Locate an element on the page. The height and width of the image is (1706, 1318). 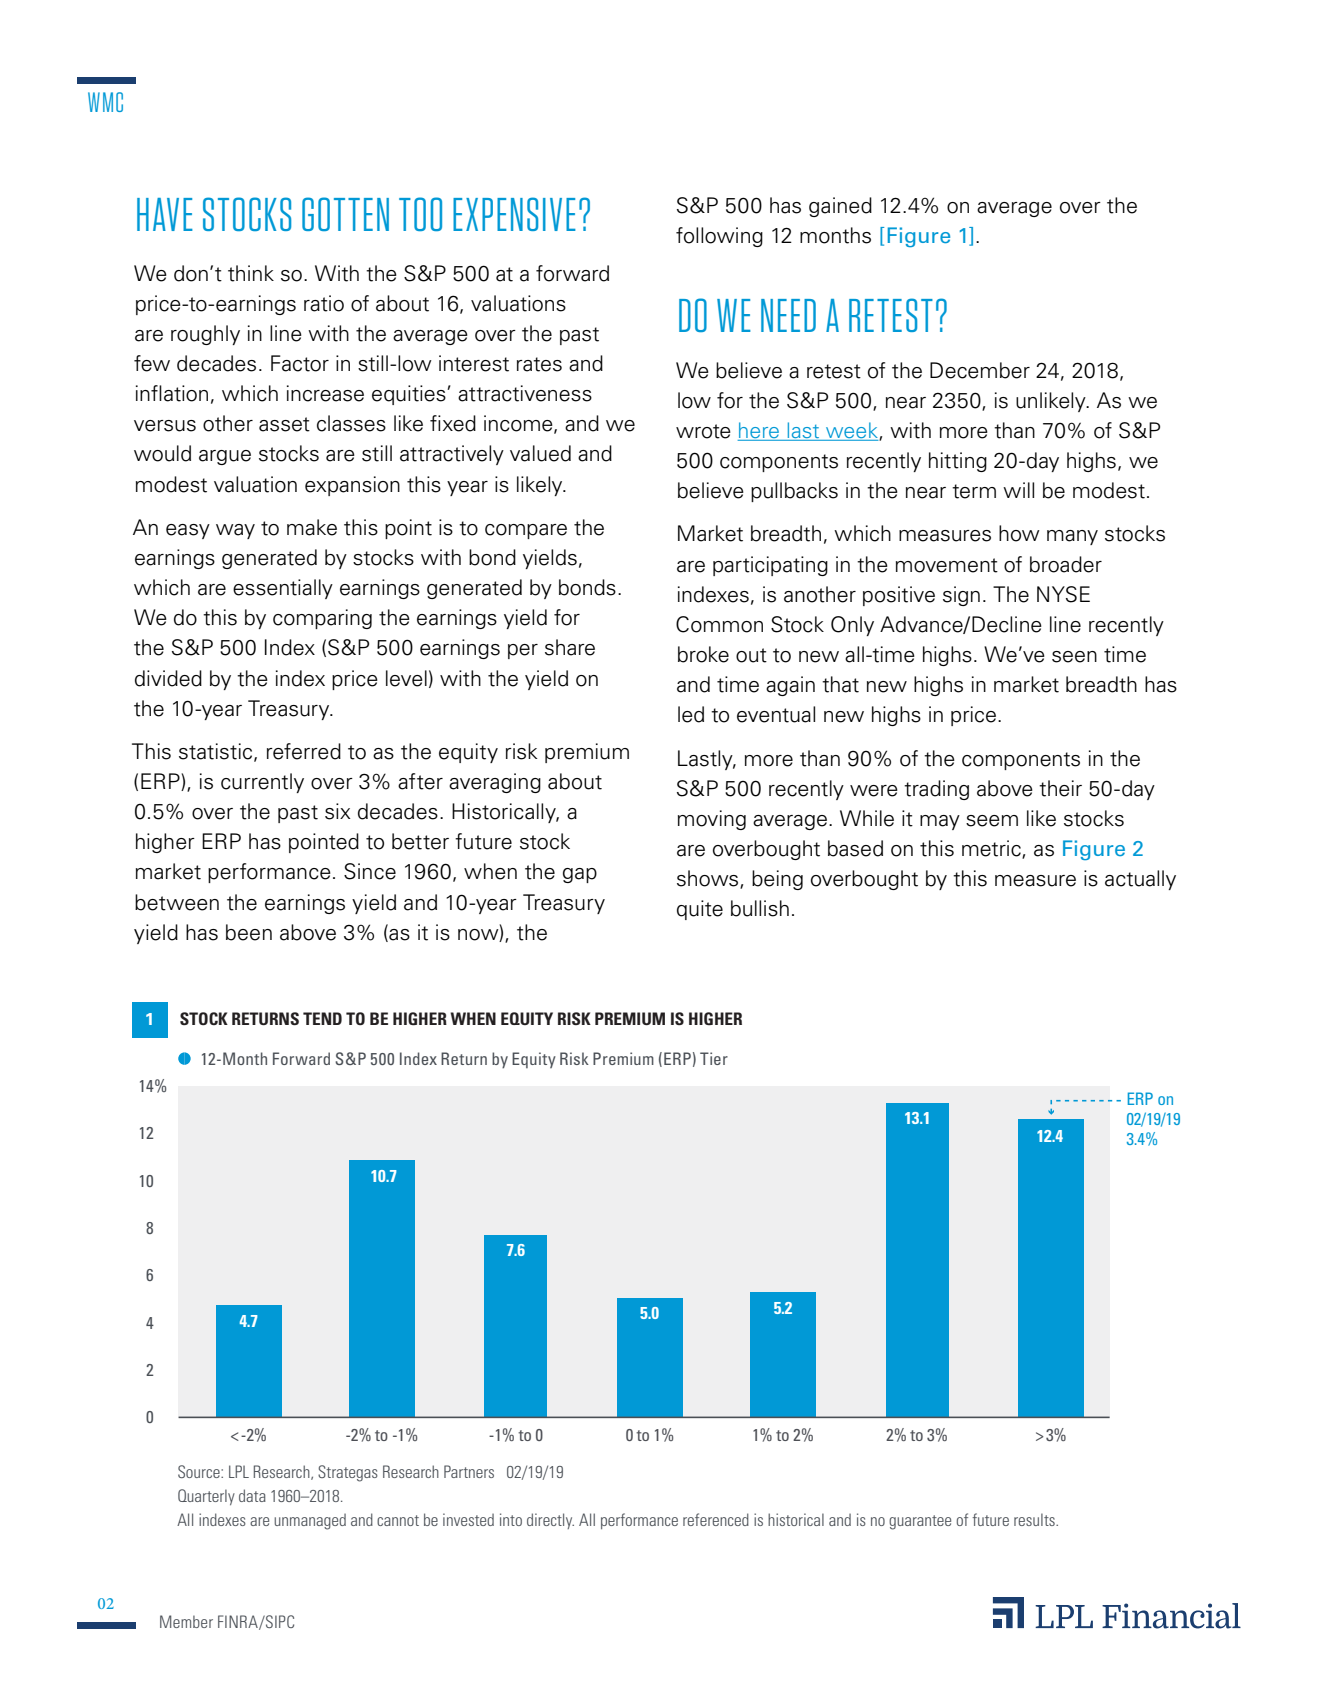
December is located at coordinates (980, 370).
